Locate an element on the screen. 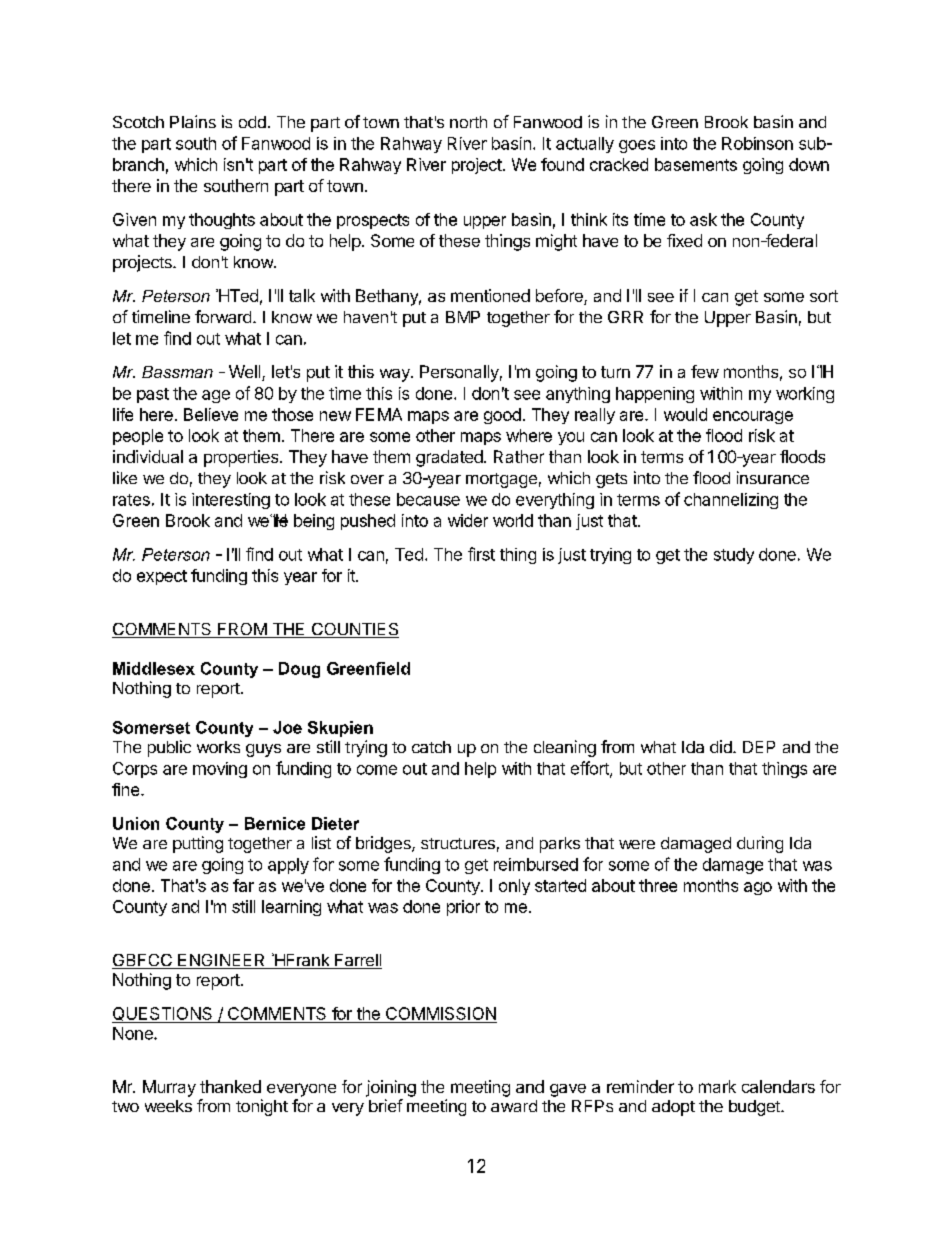  insurance is located at coordinates (773, 477).
